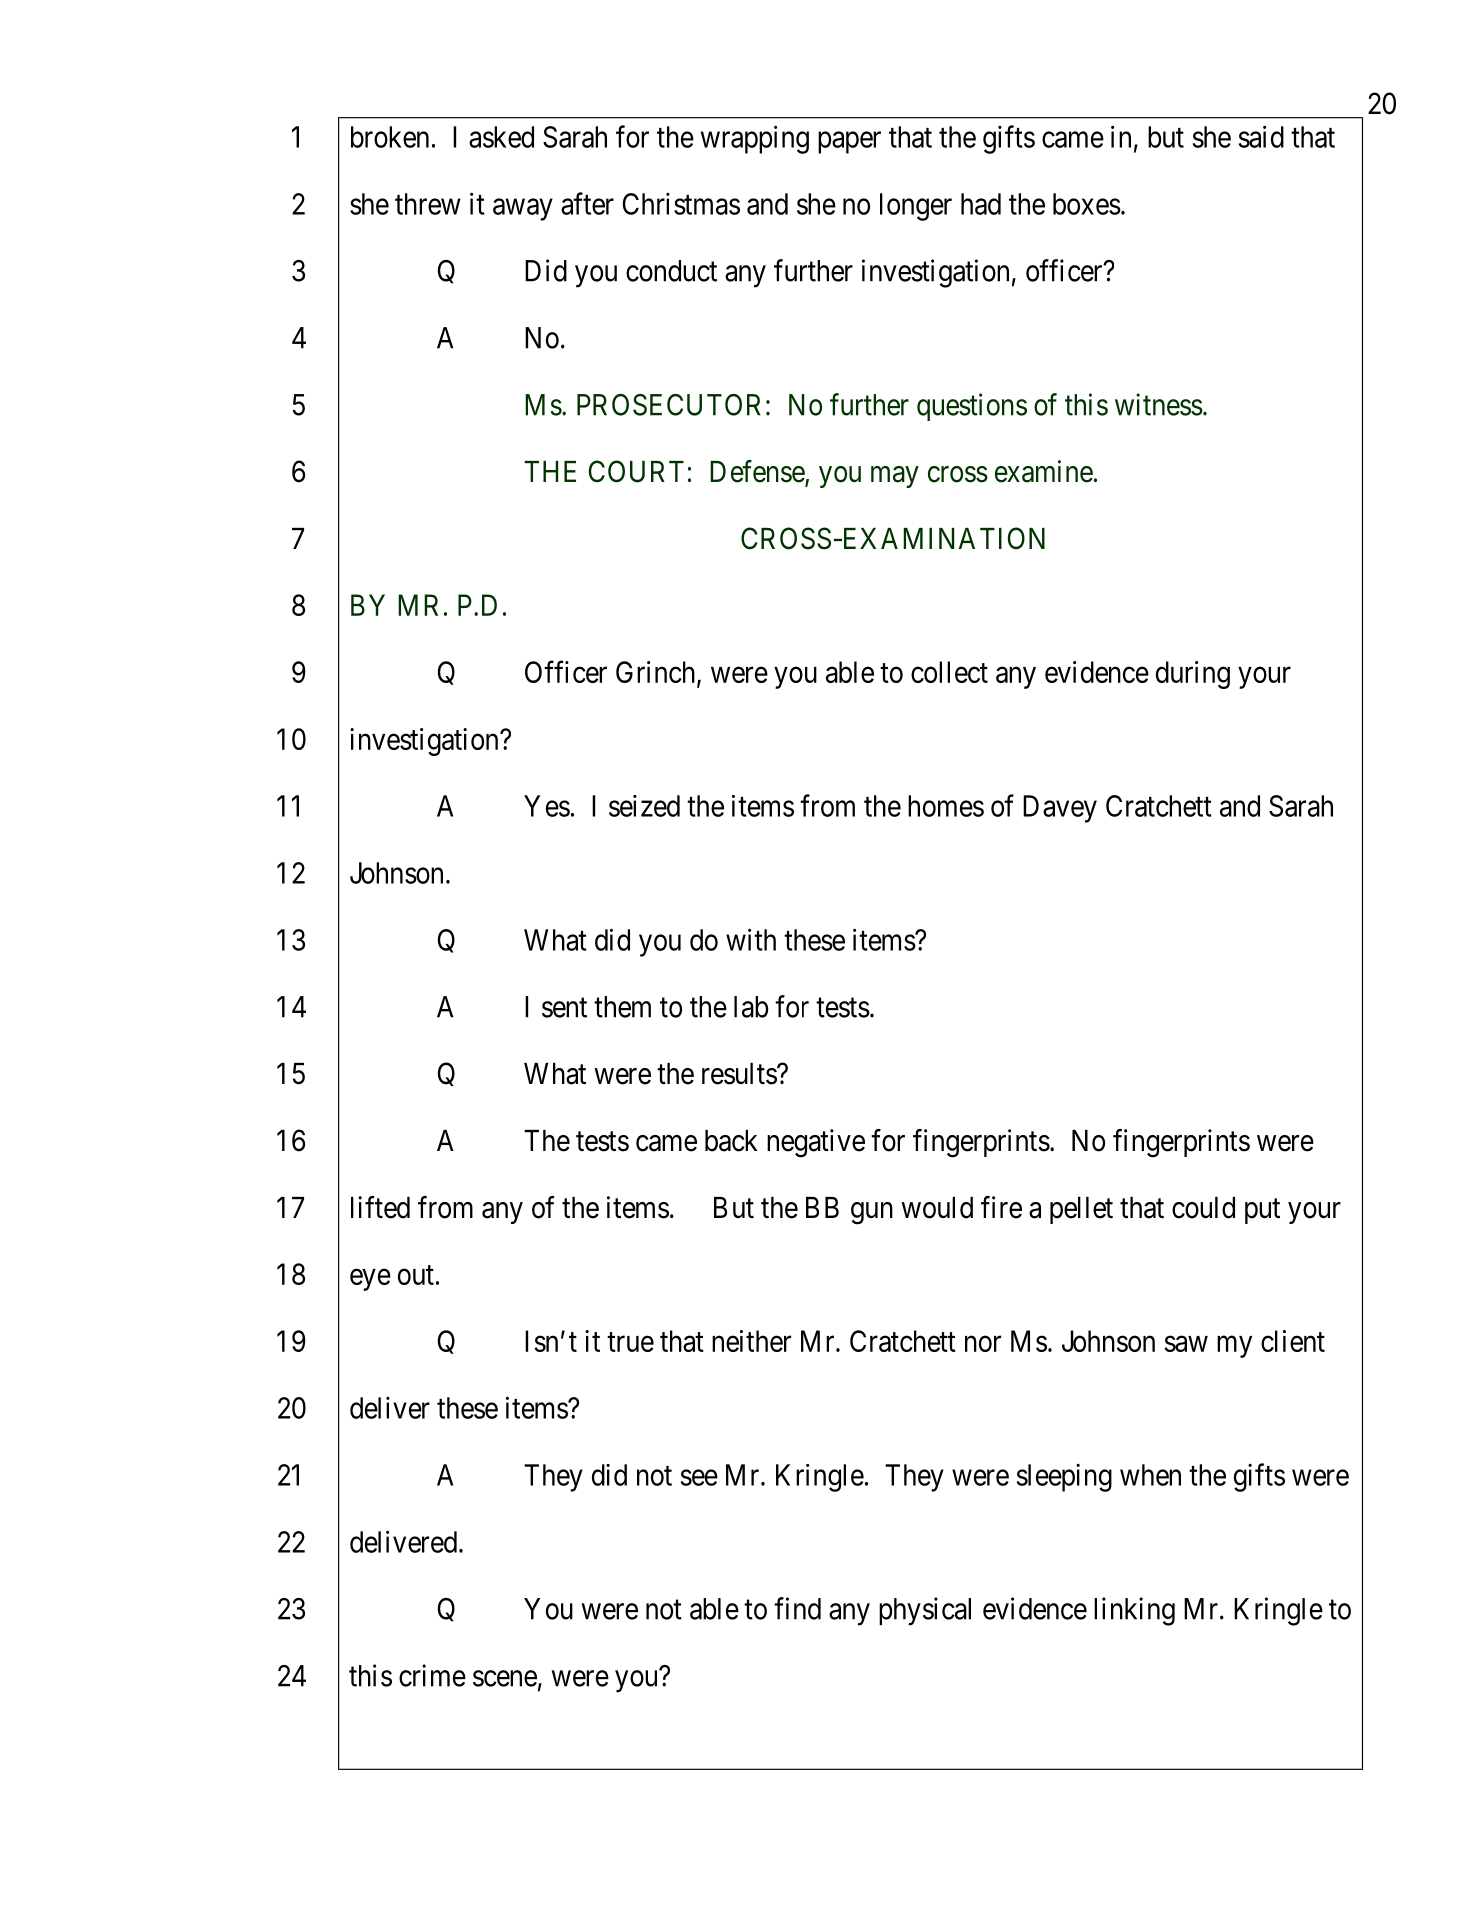 The image size is (1483, 1920). I want to click on paper, so click(849, 143).
